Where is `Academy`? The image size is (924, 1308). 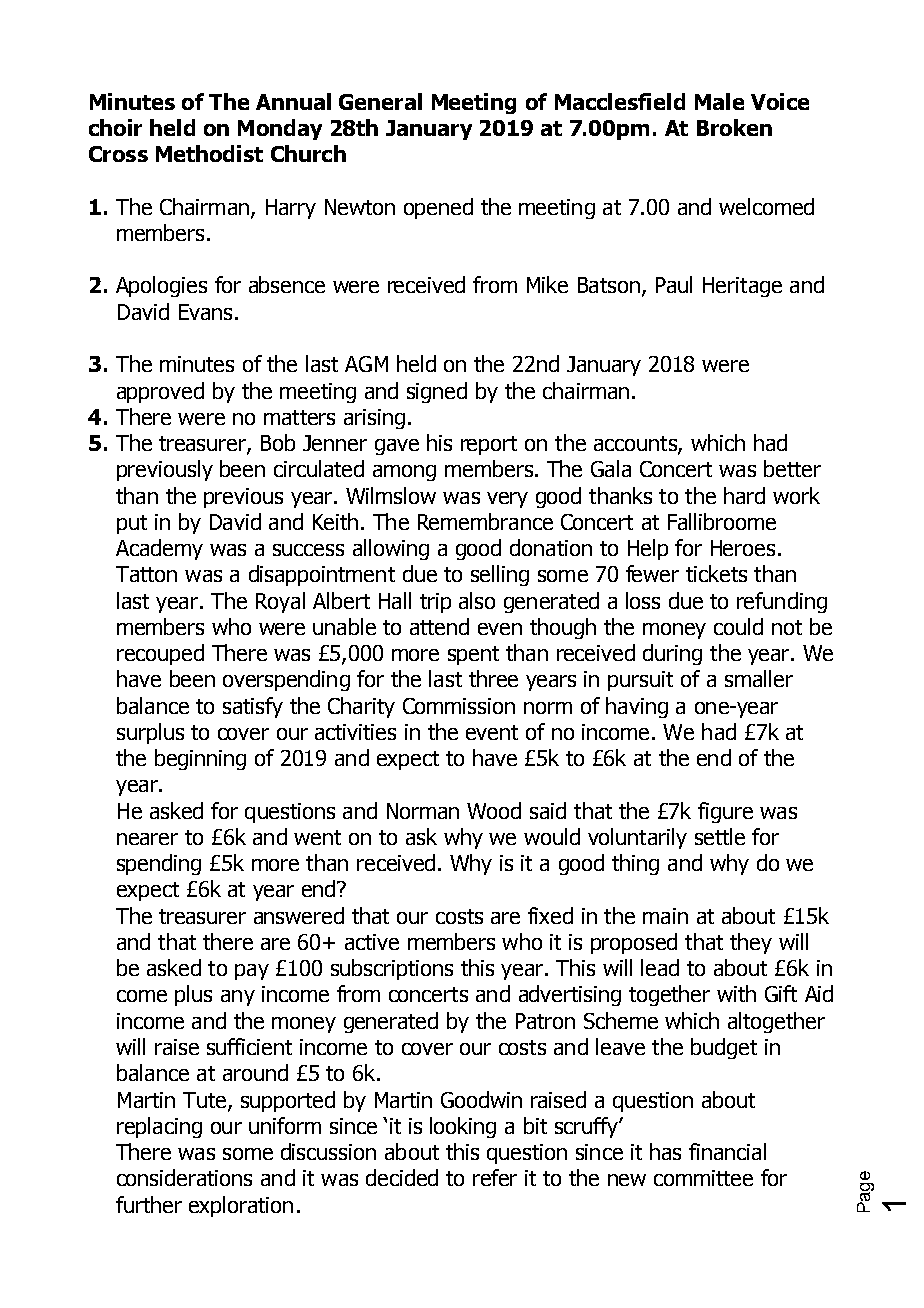 Academy is located at coordinates (159, 549).
